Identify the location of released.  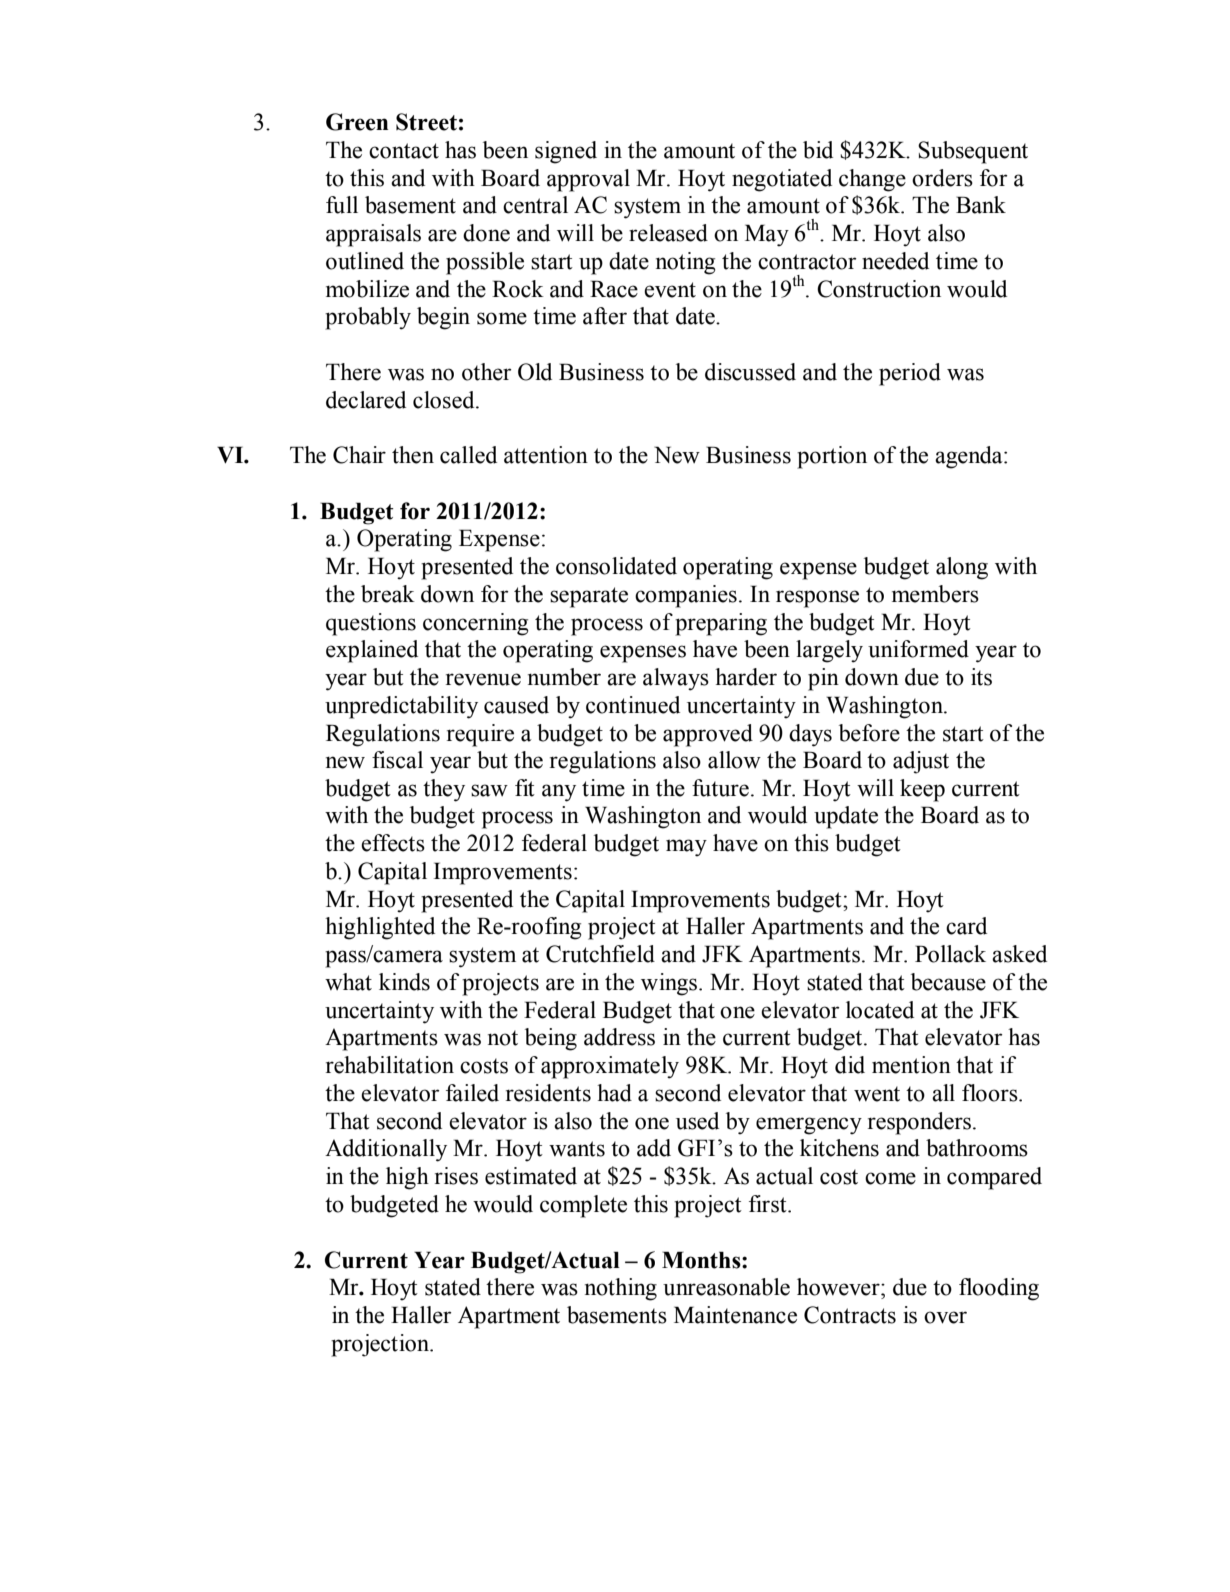
(668, 233).
